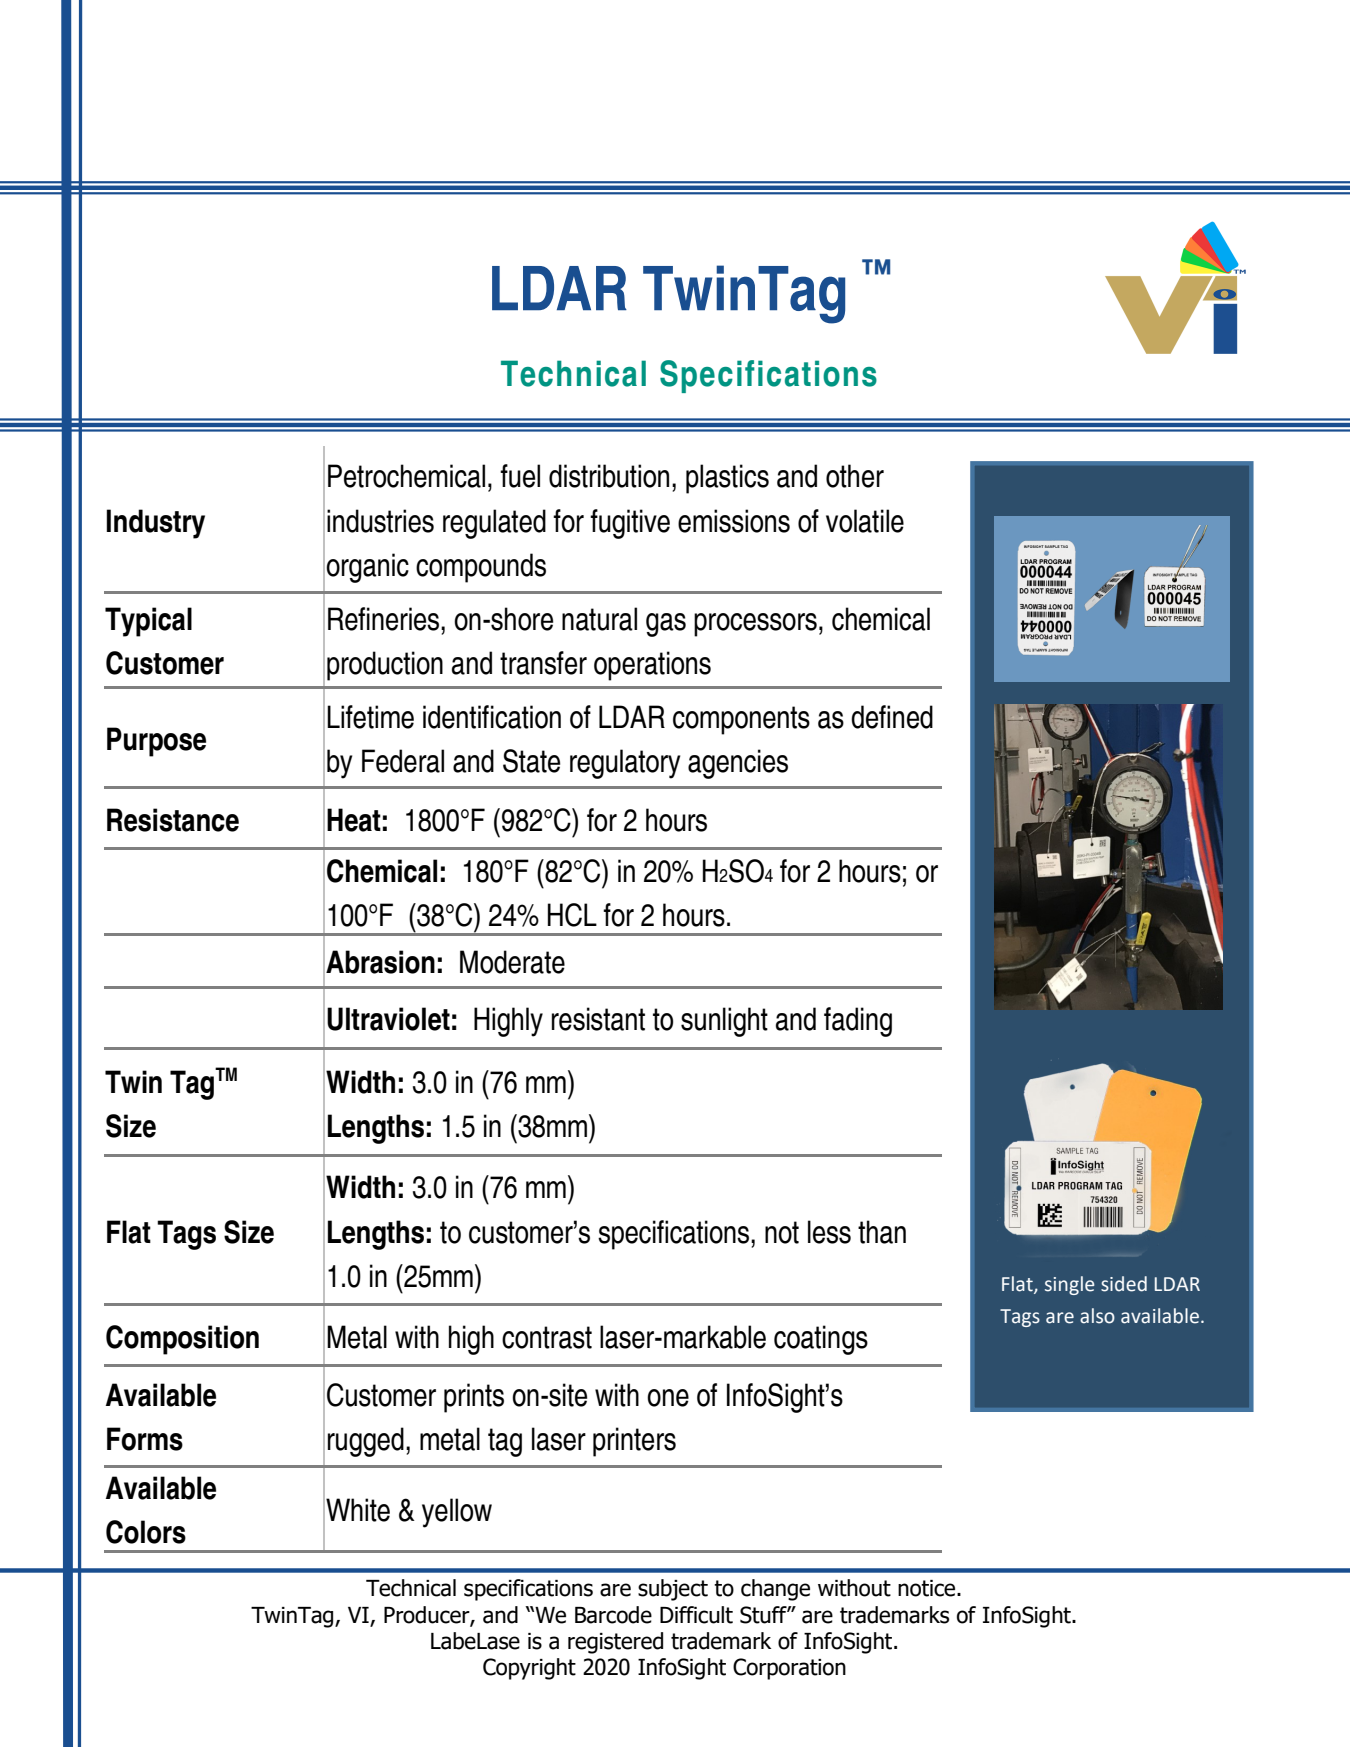 The width and height of the screenshot is (1350, 1747). What do you see at coordinates (146, 1532) in the screenshot?
I see `Colors` at bounding box center [146, 1532].
